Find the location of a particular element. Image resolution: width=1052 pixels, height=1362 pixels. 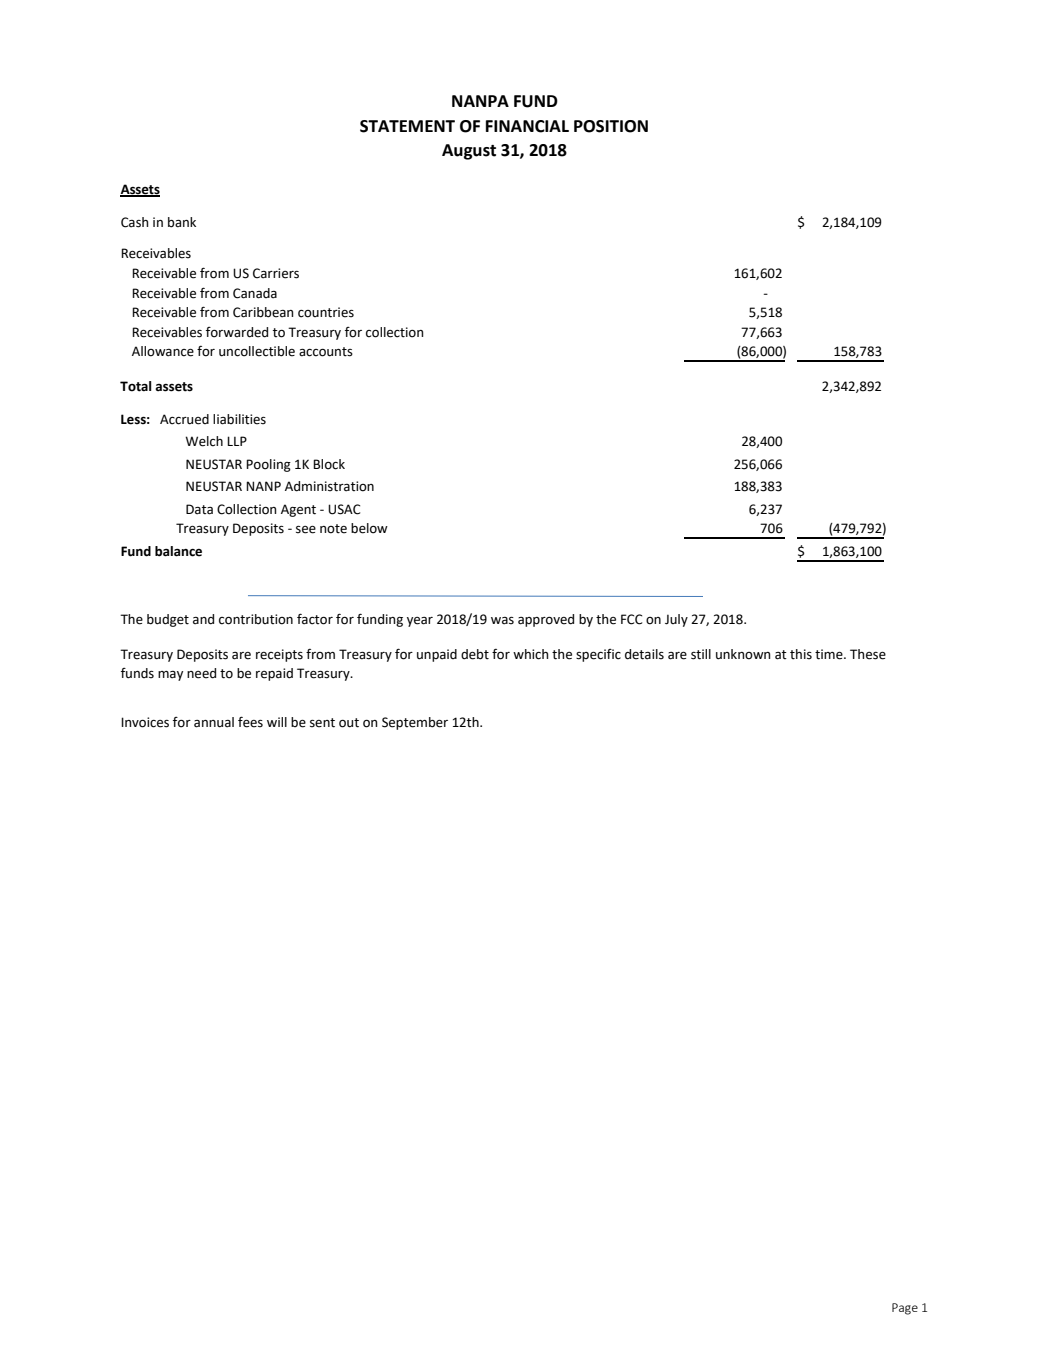

POSITION is located at coordinates (611, 126).
